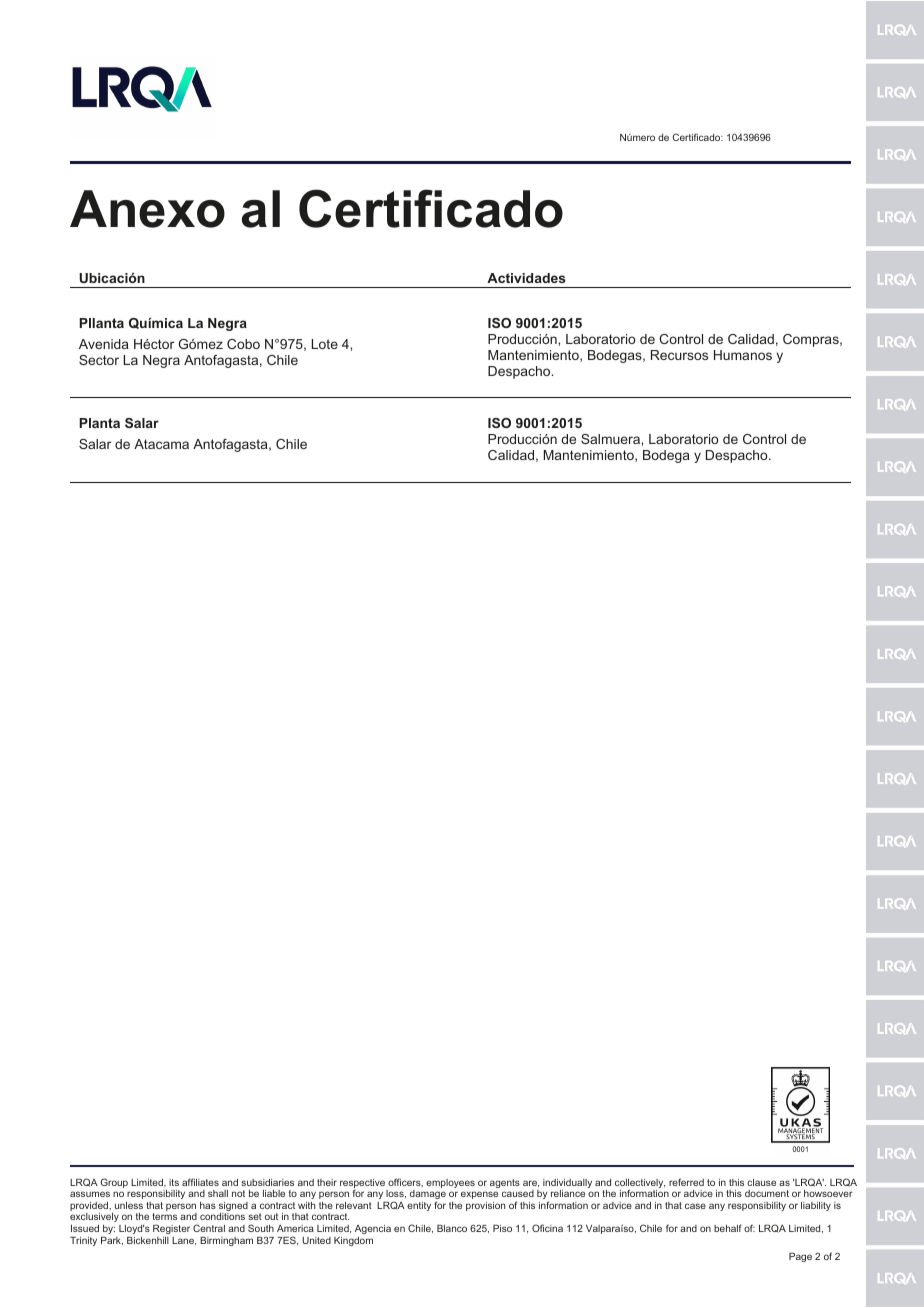  Describe the element at coordinates (450, 1183) in the screenshot. I see `employees` at that location.
